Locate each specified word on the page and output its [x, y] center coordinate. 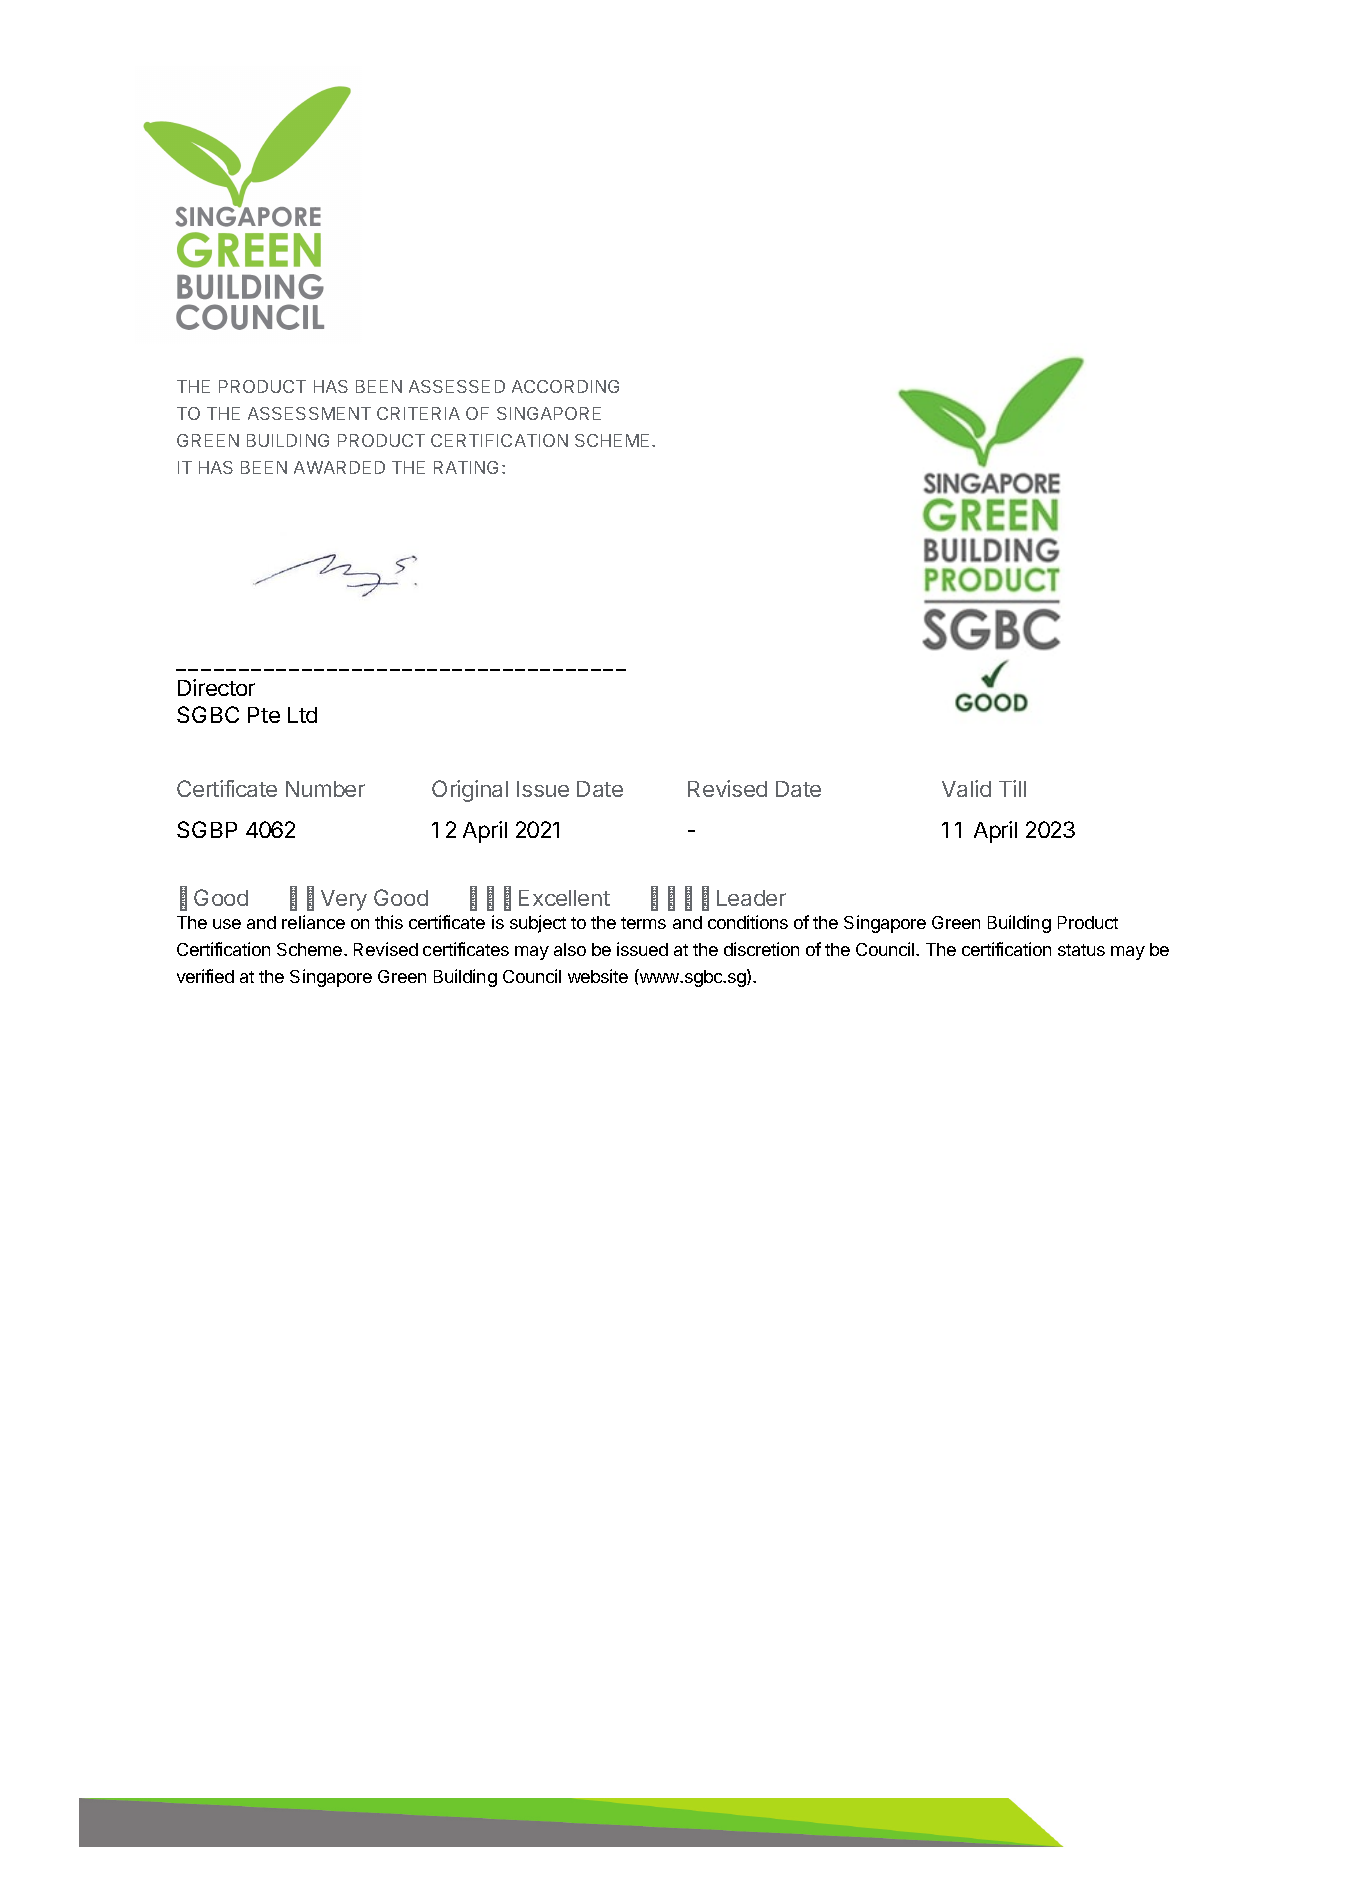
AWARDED [339, 467]
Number [325, 789]
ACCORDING [565, 386]
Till [1012, 788]
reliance [313, 922]
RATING [466, 467]
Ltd [302, 715]
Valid [966, 788]
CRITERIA [418, 413]
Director [216, 687]
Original [470, 791]
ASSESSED [457, 386]
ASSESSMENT [309, 413]
